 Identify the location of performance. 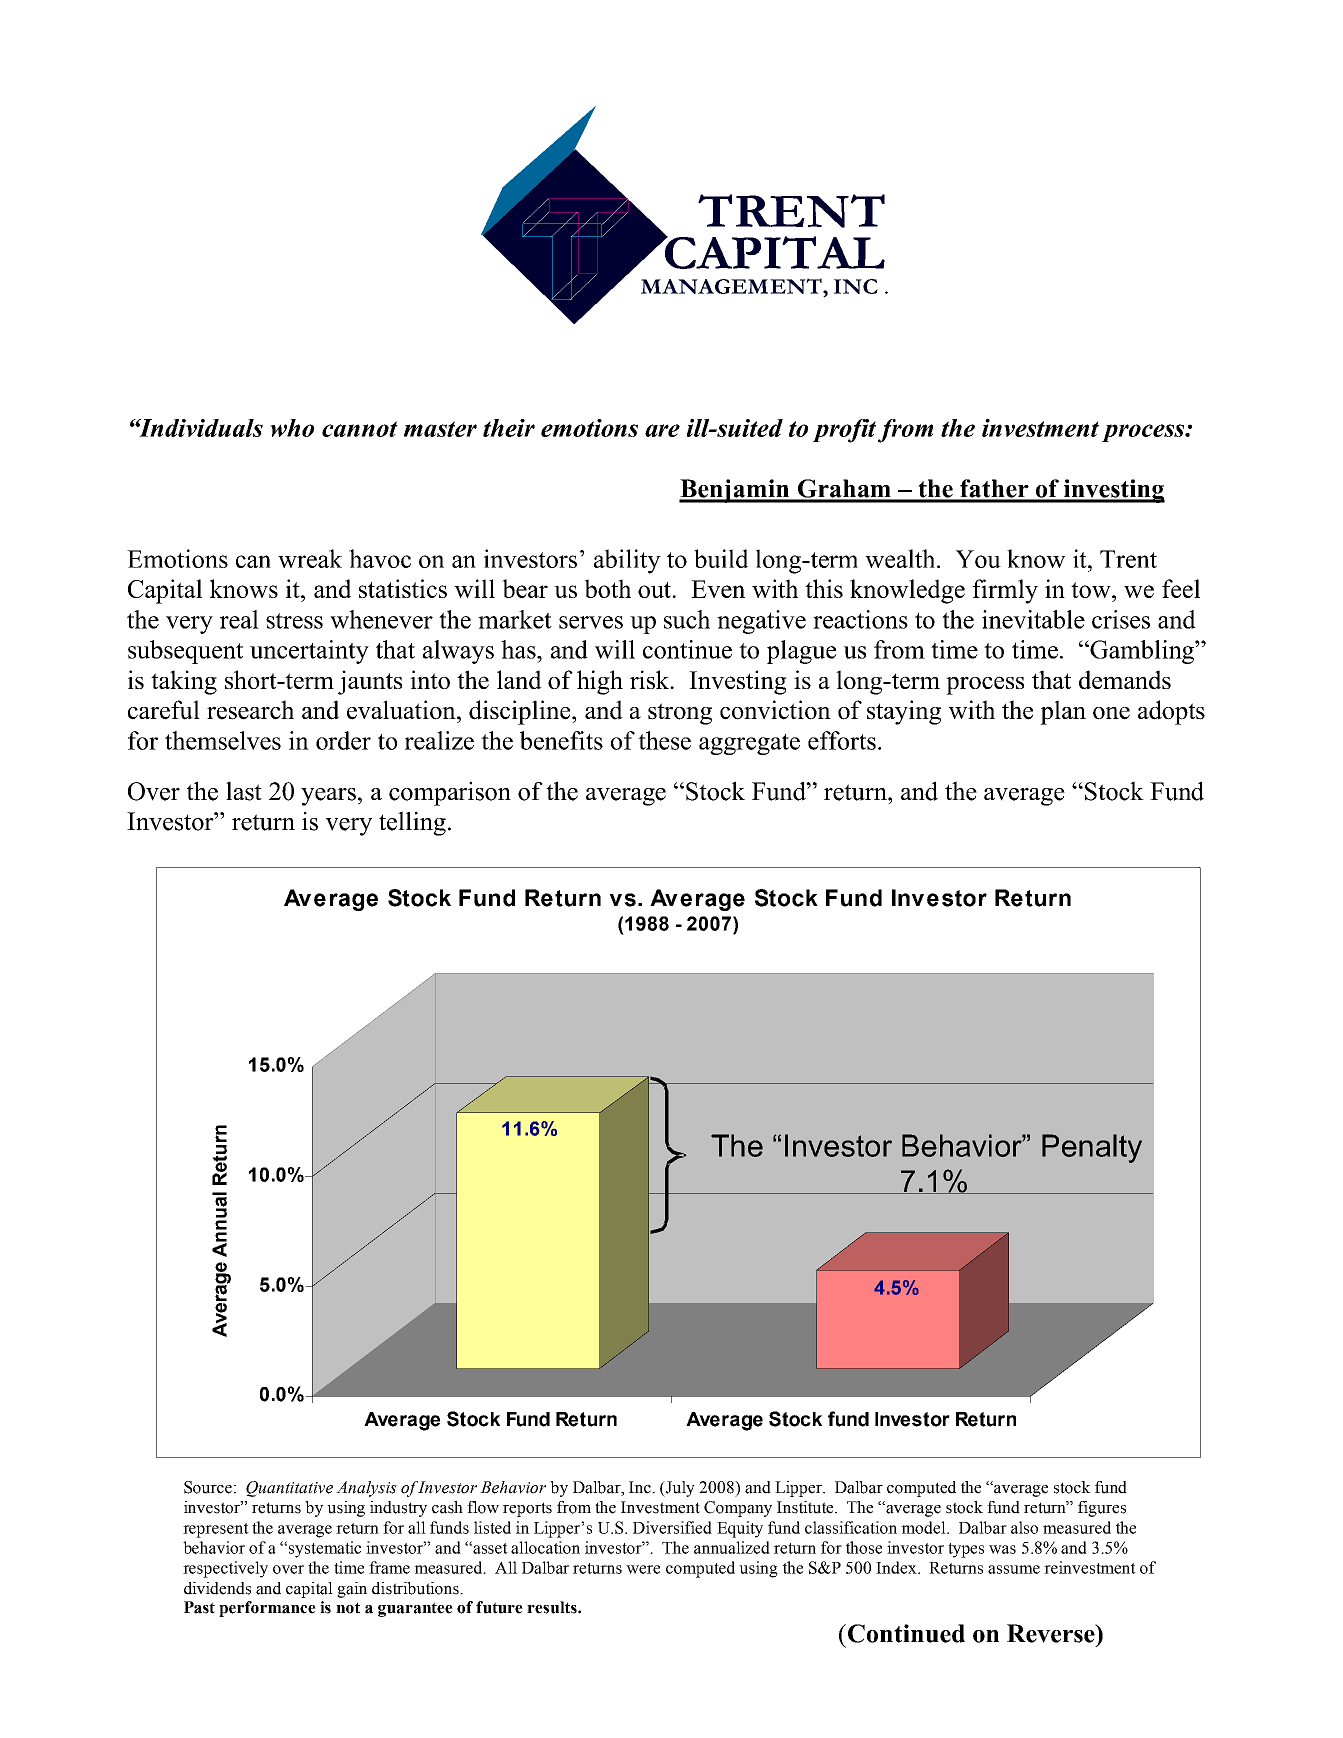
(267, 1609).
